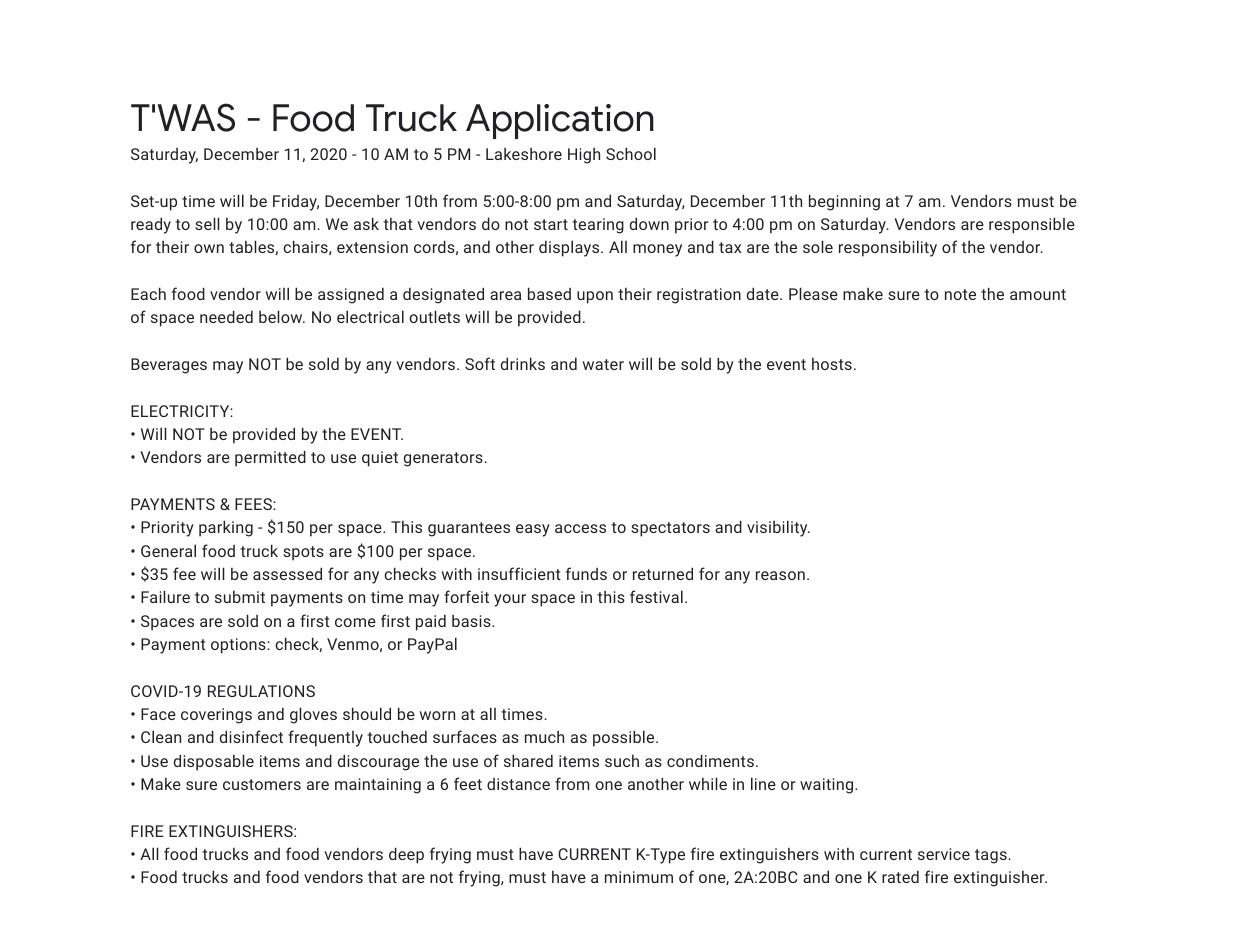 Image resolution: width=1233 pixels, height=952 pixels. Describe the element at coordinates (584, 155) in the page. I see `High` at that location.
